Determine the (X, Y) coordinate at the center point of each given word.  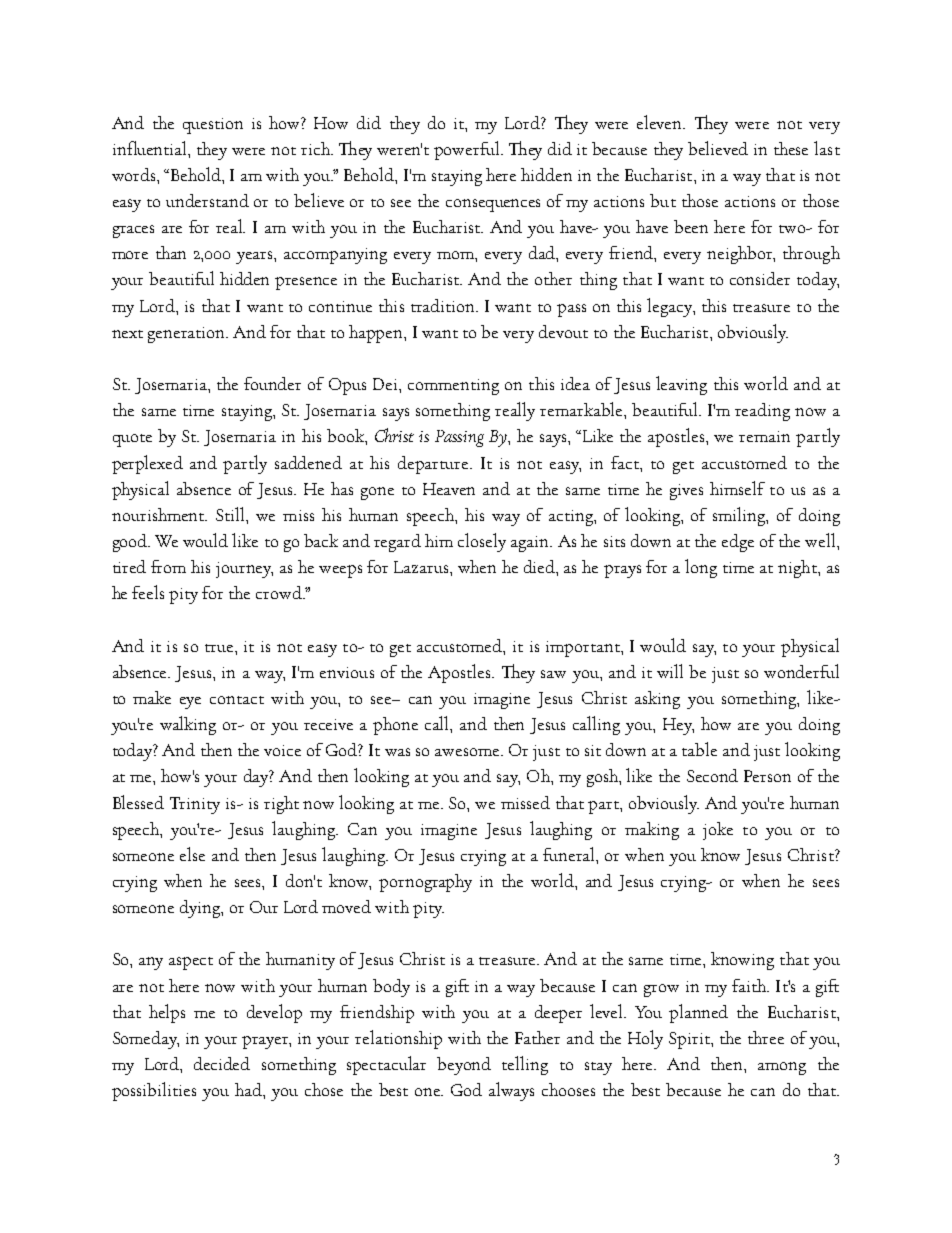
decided (222, 1063)
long (701, 568)
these (791, 148)
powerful (468, 150)
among (782, 1068)
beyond (464, 1066)
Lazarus (422, 567)
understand (207, 200)
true (220, 648)
